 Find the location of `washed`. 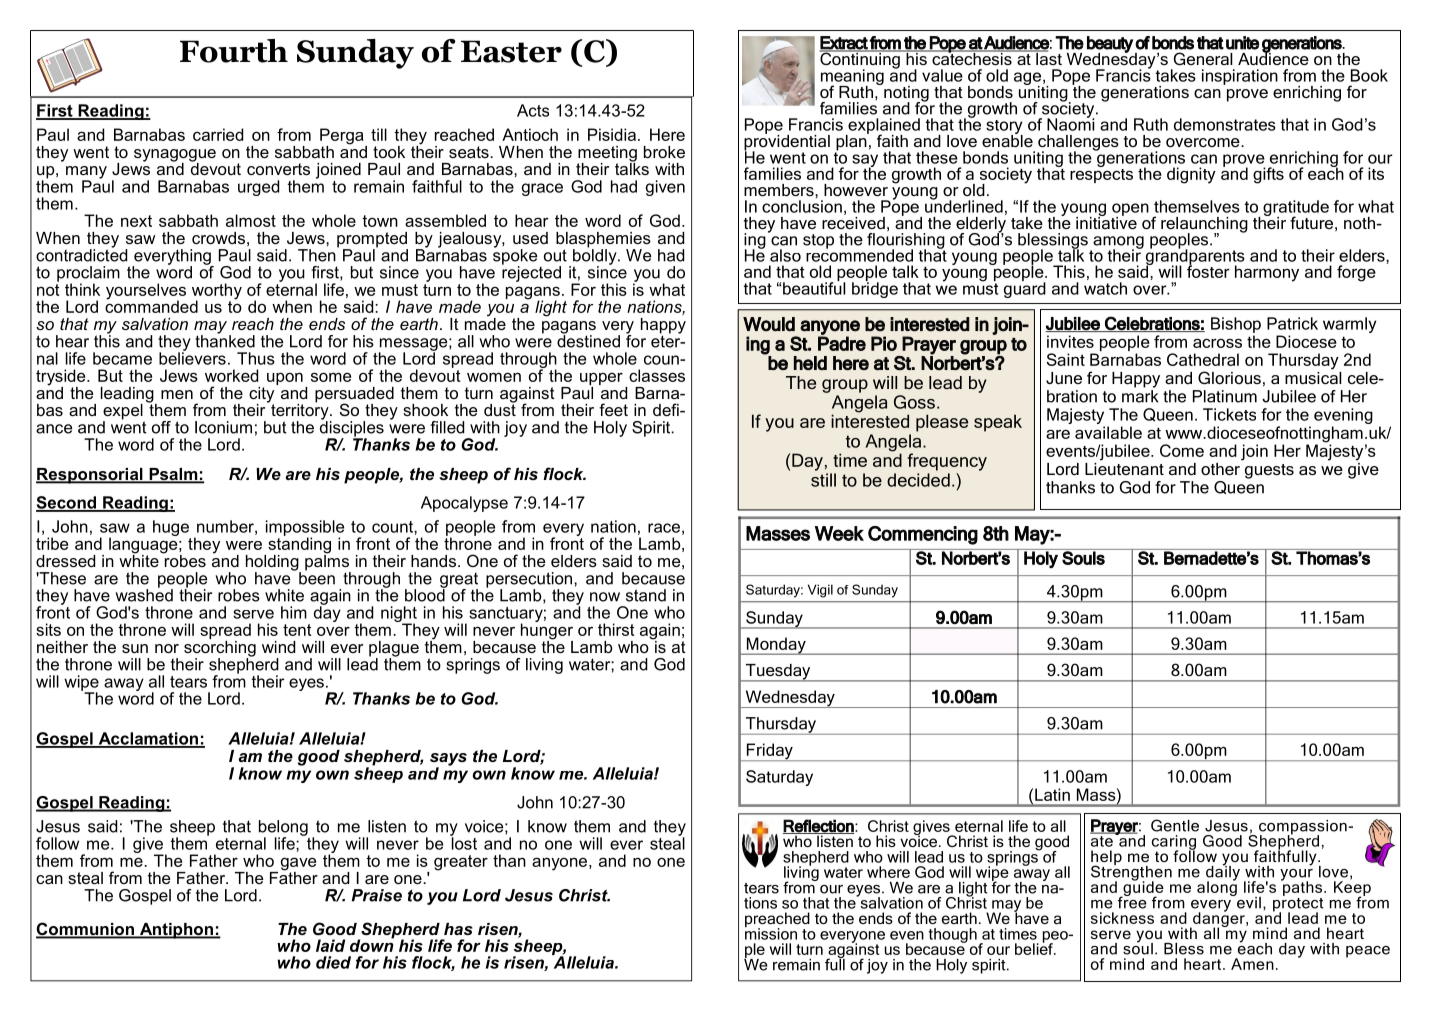

washed is located at coordinates (144, 594).
